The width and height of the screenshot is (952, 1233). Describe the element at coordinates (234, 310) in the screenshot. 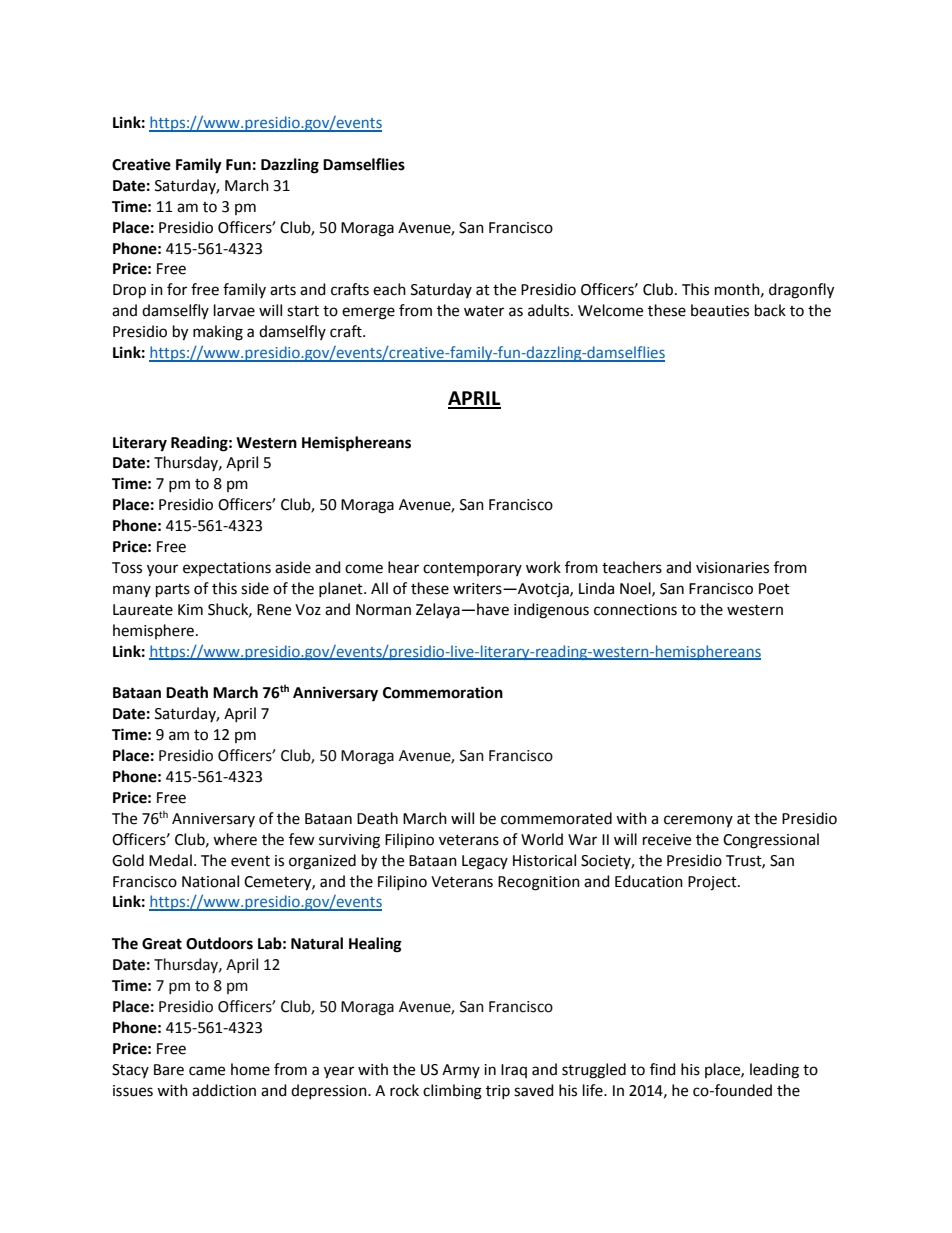

I see `larvae` at that location.
